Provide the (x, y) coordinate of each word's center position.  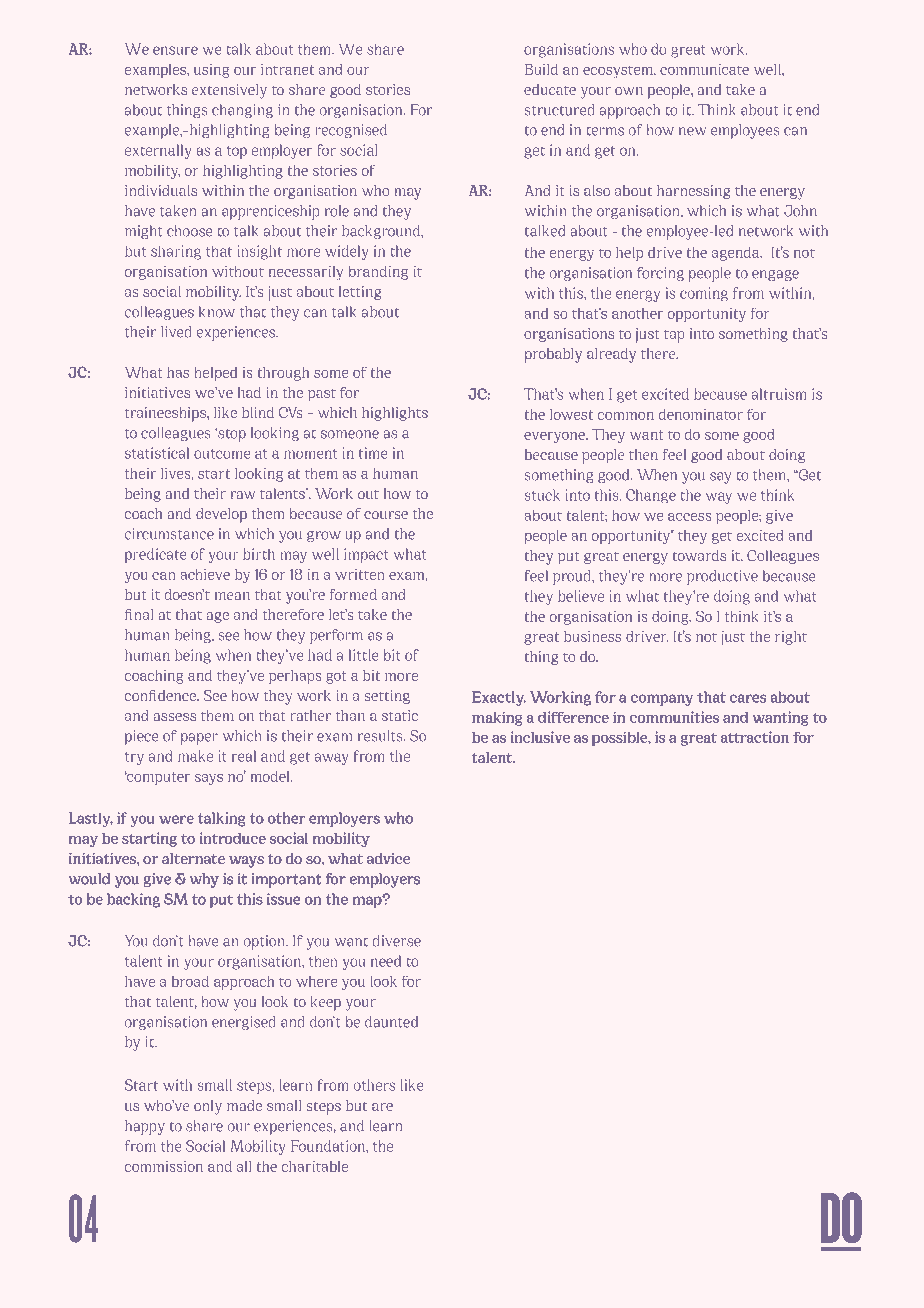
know (217, 312)
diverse (397, 941)
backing (133, 900)
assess (175, 717)
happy (145, 1127)
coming (704, 294)
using (211, 71)
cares (748, 698)
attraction (755, 737)
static (400, 715)
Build (541, 69)
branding (378, 272)
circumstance (169, 534)
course (386, 515)
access (690, 517)
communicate (704, 69)
